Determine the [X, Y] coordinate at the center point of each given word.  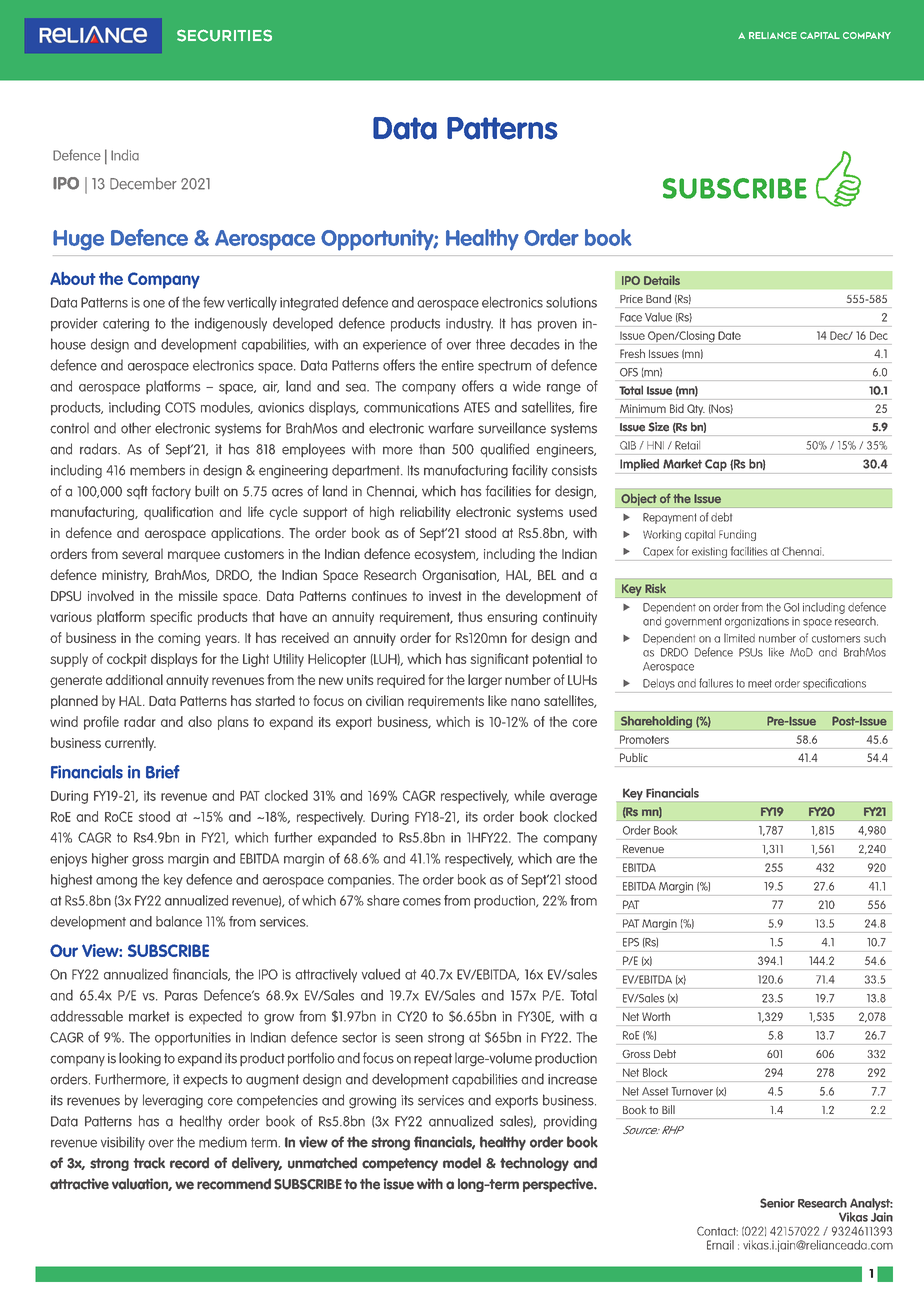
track [149, 1163]
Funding [737, 535]
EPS [631, 942]
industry [469, 325]
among [116, 882]
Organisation [460, 576]
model [462, 1163]
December [143, 183]
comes [422, 902]
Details [662, 280]
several [142, 553]
